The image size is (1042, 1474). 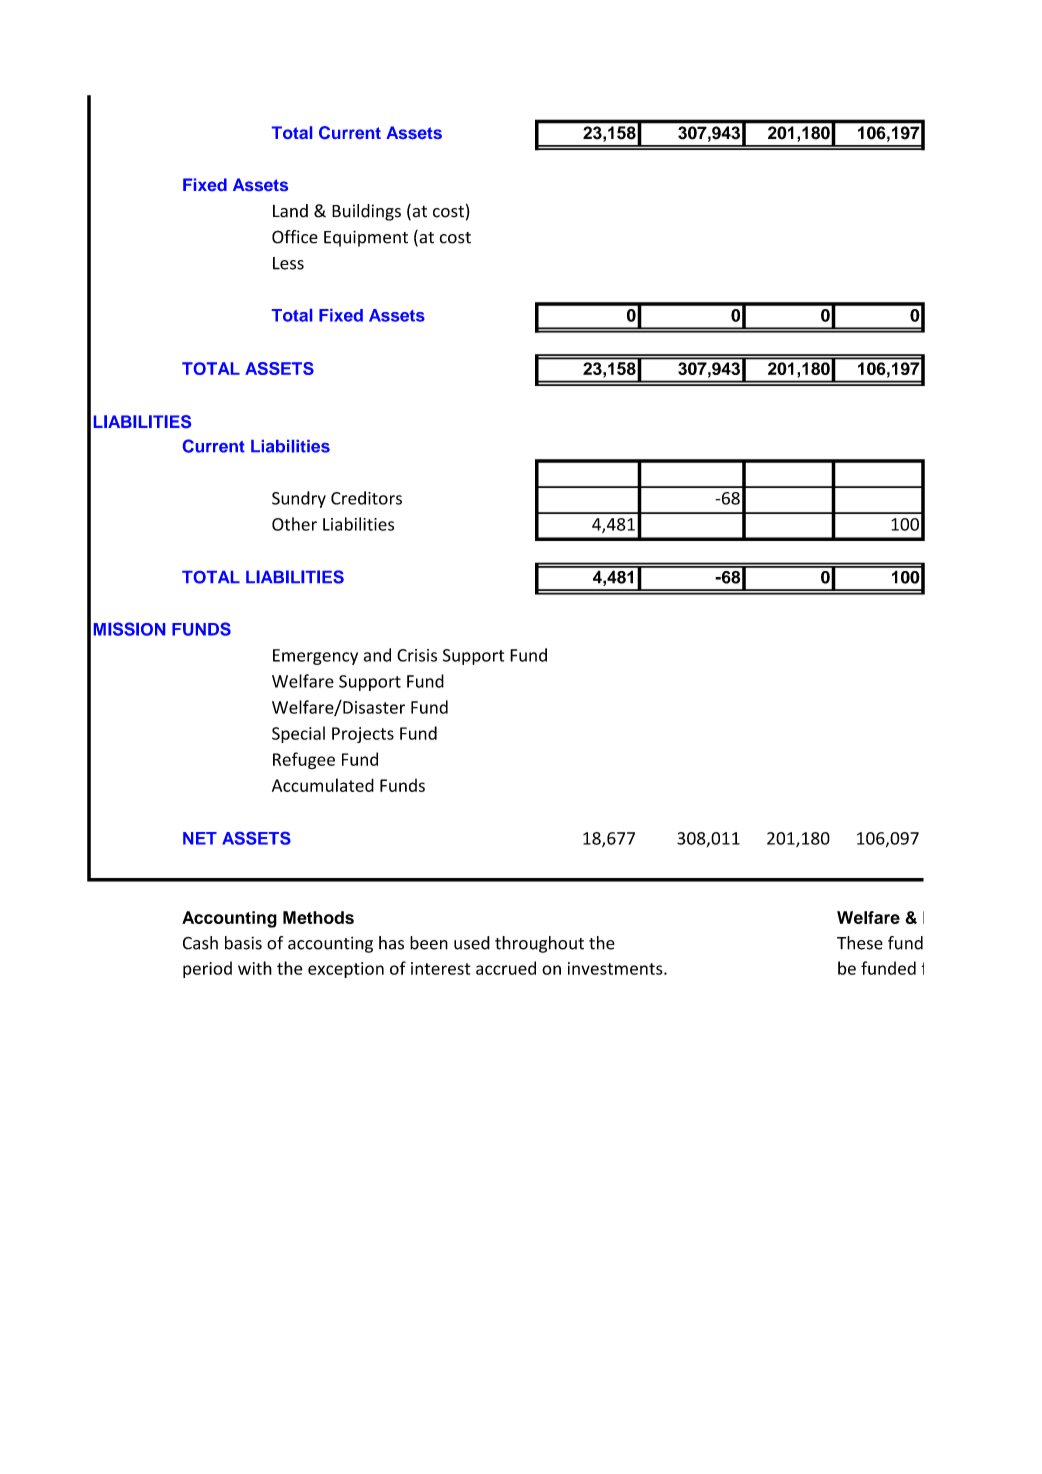 What do you see at coordinates (295, 237) in the page?
I see `Office` at bounding box center [295, 237].
